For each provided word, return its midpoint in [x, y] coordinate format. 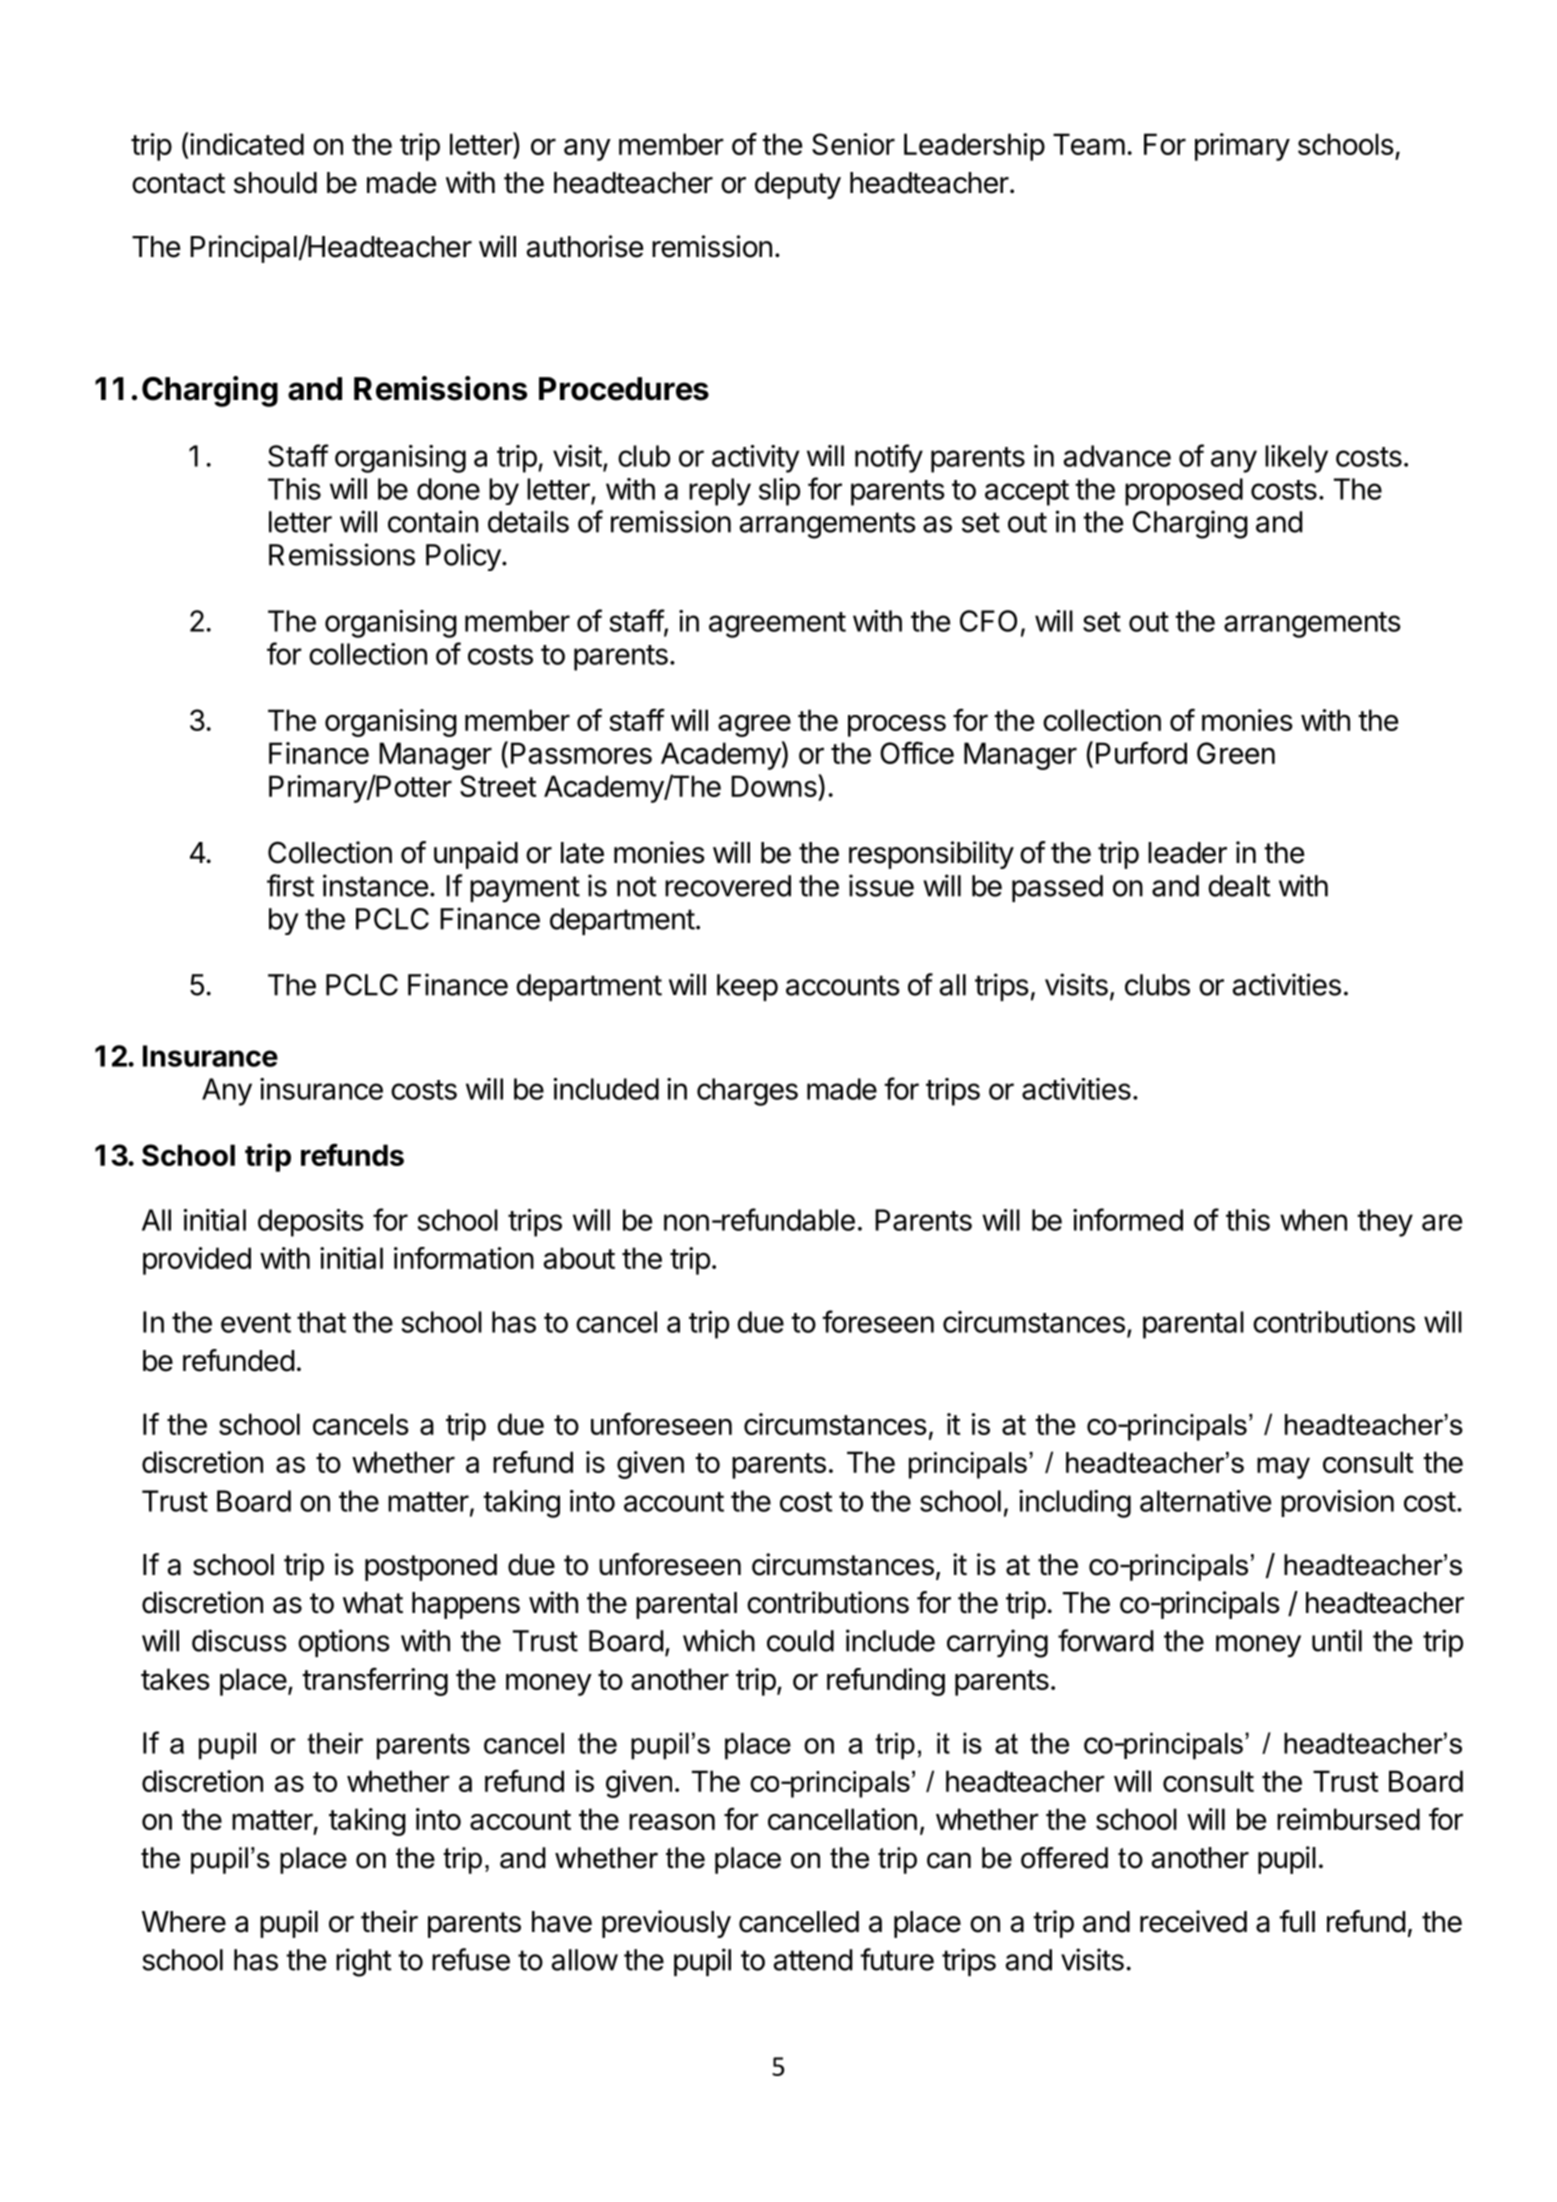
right [364, 1962]
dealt [1239, 886]
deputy [798, 185]
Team [1089, 144]
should [275, 183]
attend [813, 1960]
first [290, 885]
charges [747, 1092]
